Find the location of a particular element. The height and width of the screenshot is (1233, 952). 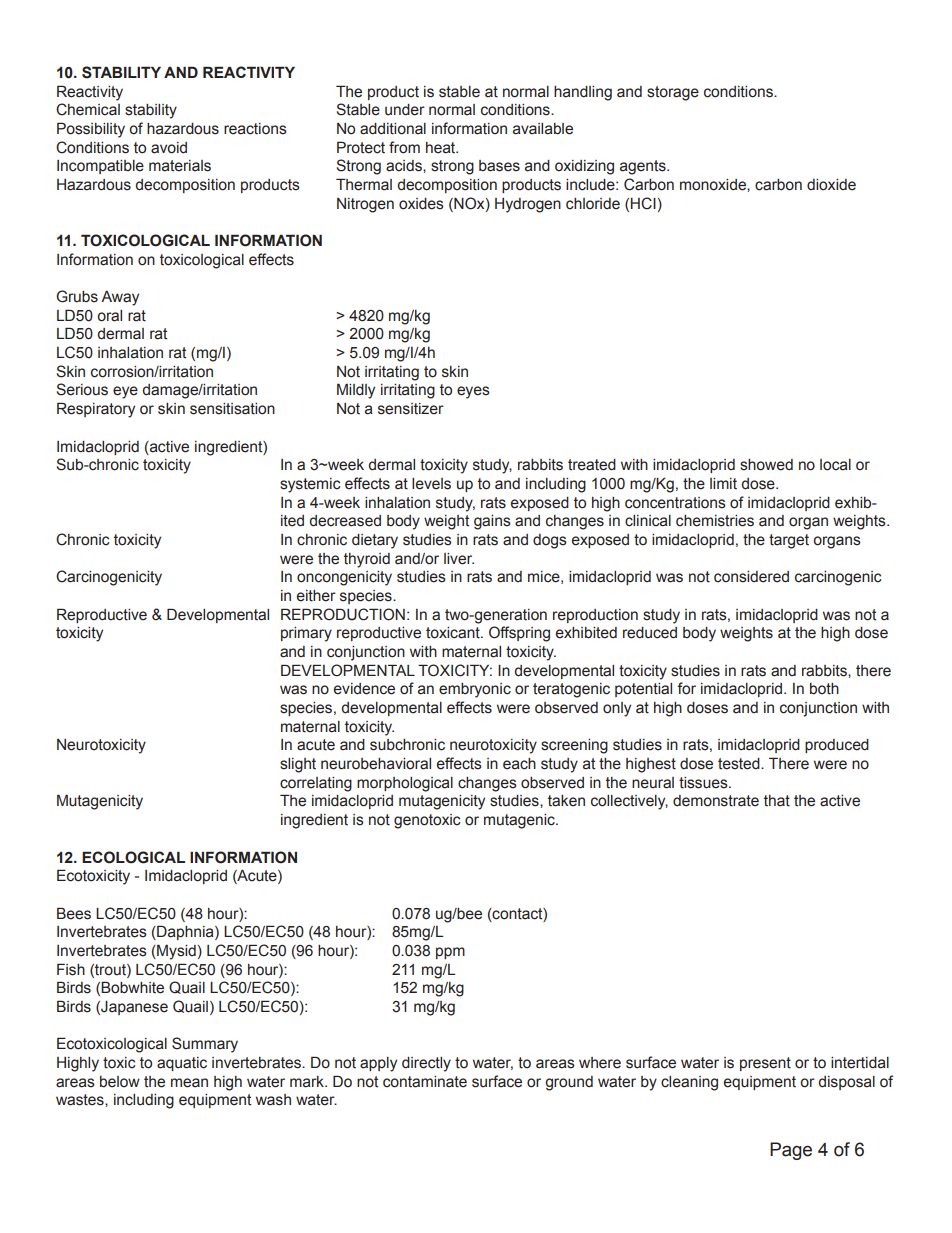

primary is located at coordinates (306, 634).
